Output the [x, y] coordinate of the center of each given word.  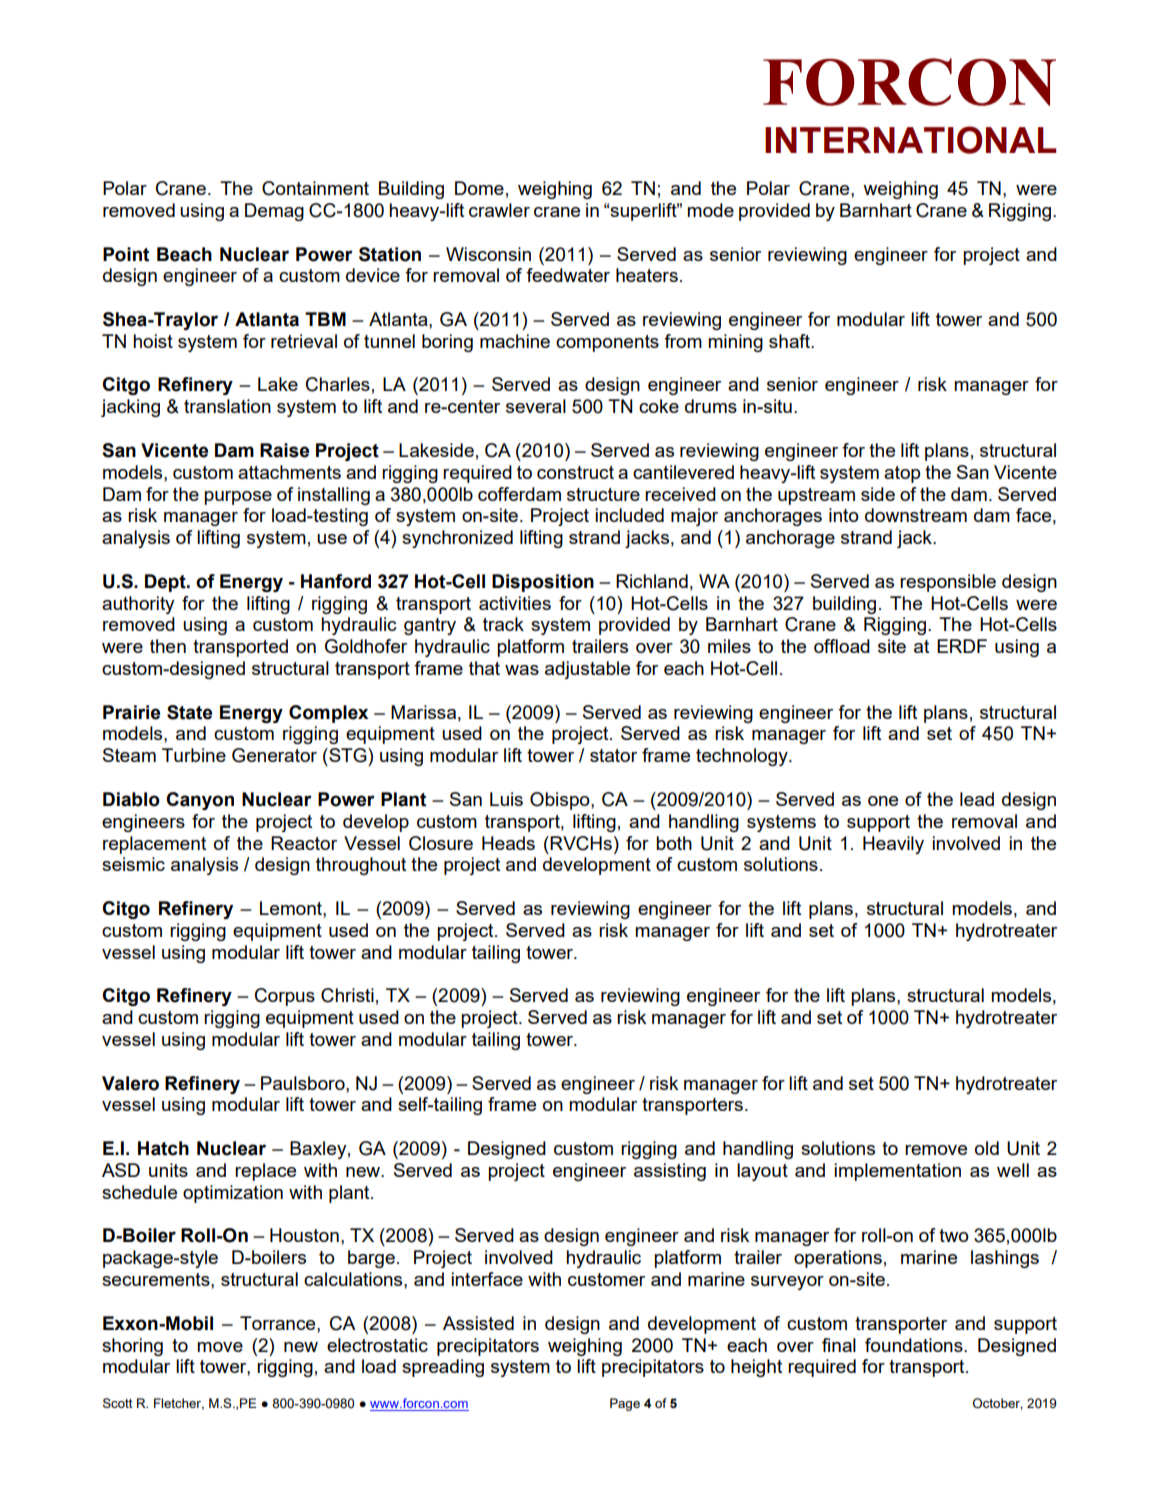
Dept [166, 583]
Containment [315, 188]
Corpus [285, 997]
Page [625, 1404]
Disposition [543, 583]
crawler [499, 210]
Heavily [893, 845]
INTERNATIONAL [910, 140]
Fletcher [179, 1404]
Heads [508, 843]
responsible [948, 583]
